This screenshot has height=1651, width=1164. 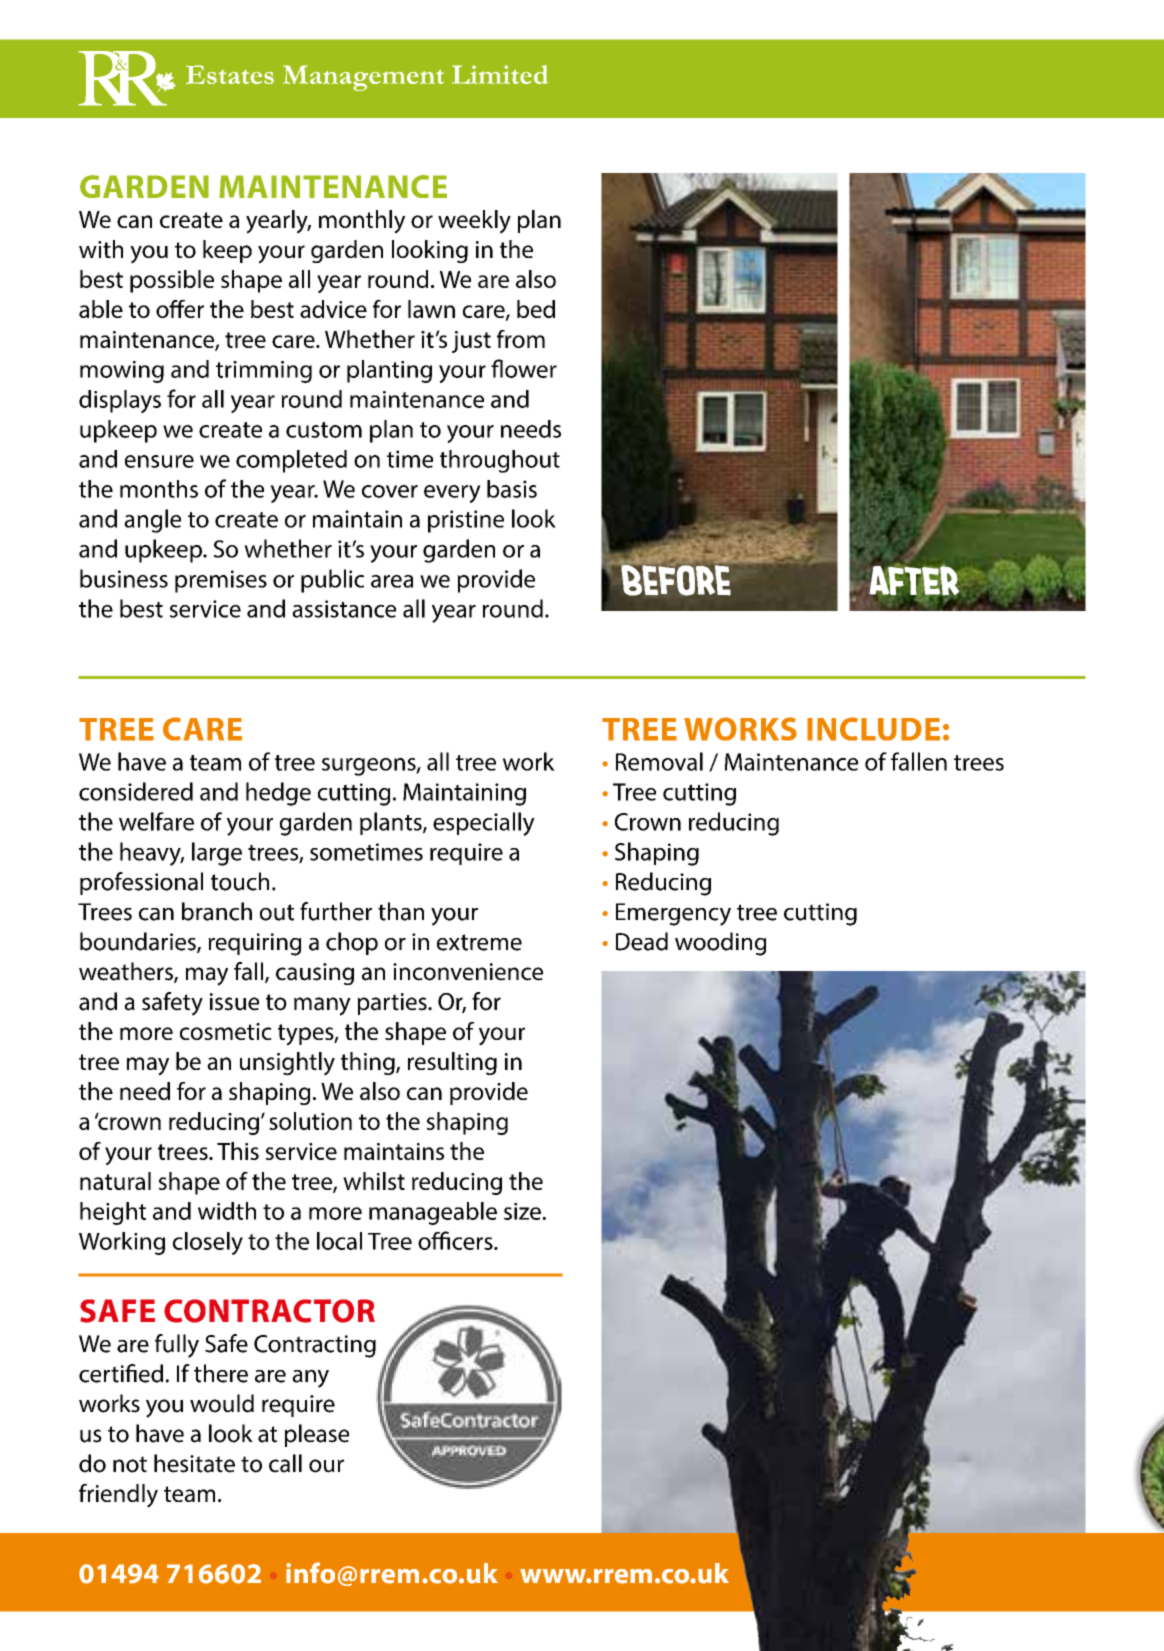 I want to click on size, so click(x=522, y=1211).
